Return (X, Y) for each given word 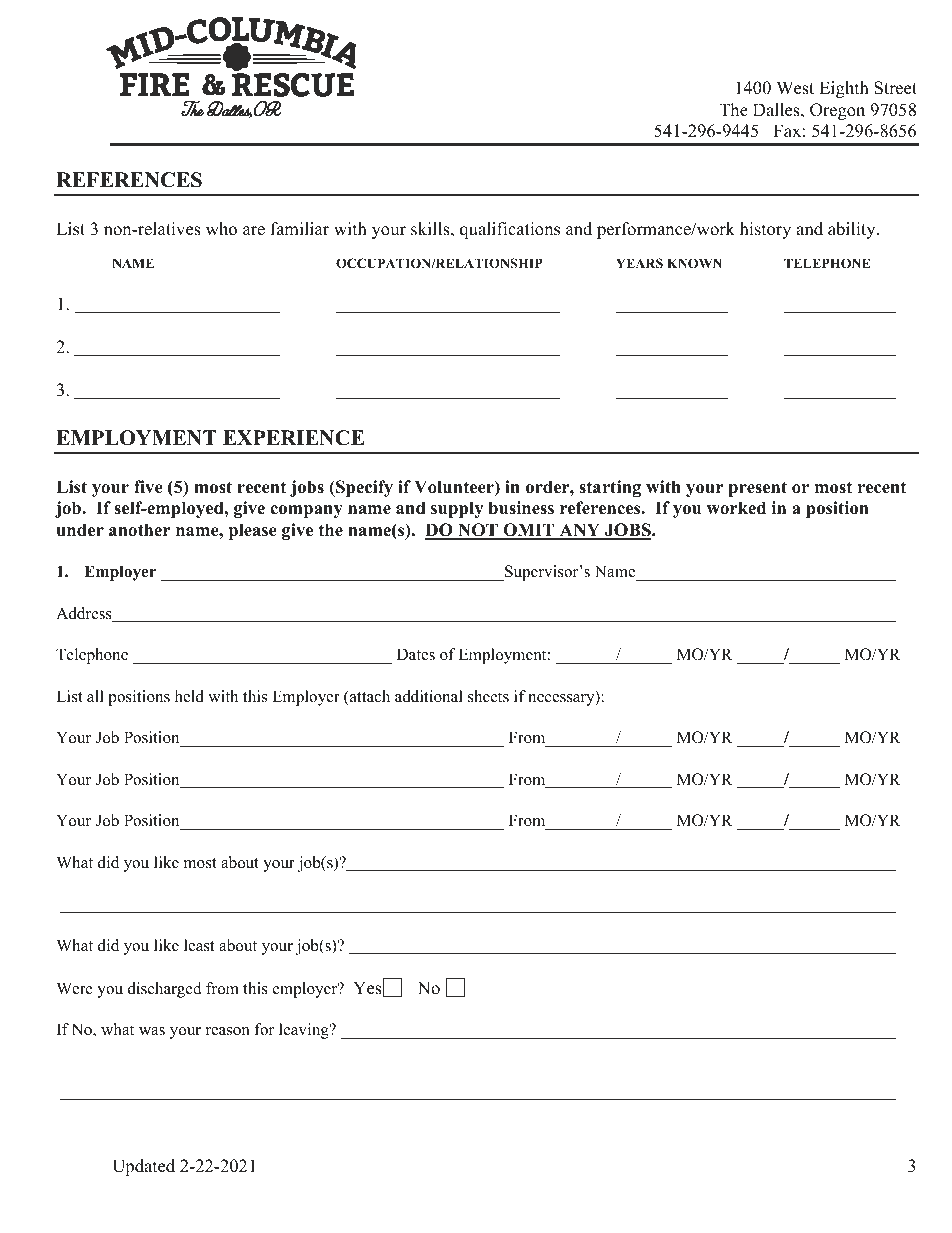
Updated (143, 1167)
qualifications (510, 230)
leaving (305, 1031)
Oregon (837, 111)
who (221, 229)
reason (228, 1031)
